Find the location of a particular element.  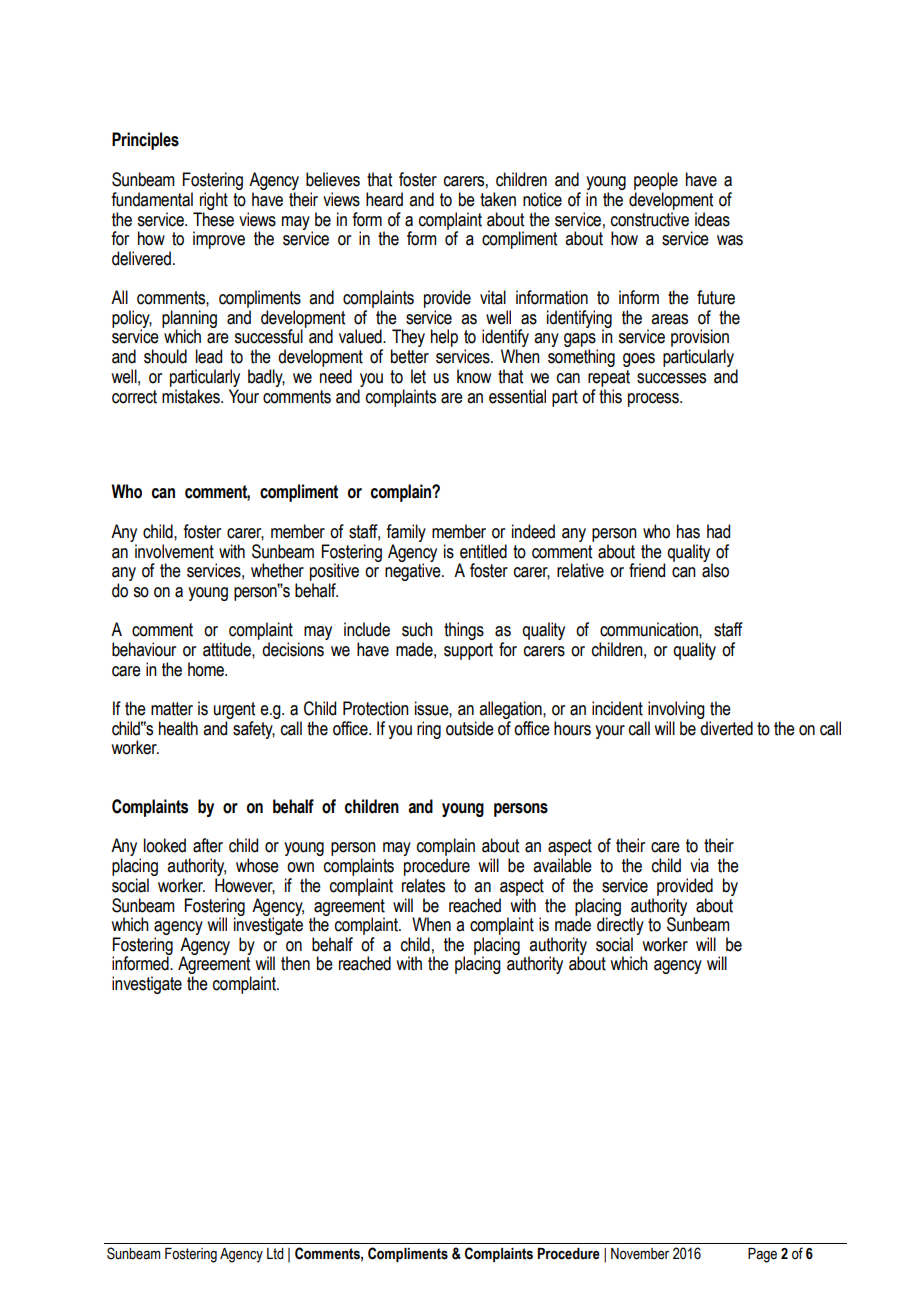

involving is located at coordinates (676, 710).
